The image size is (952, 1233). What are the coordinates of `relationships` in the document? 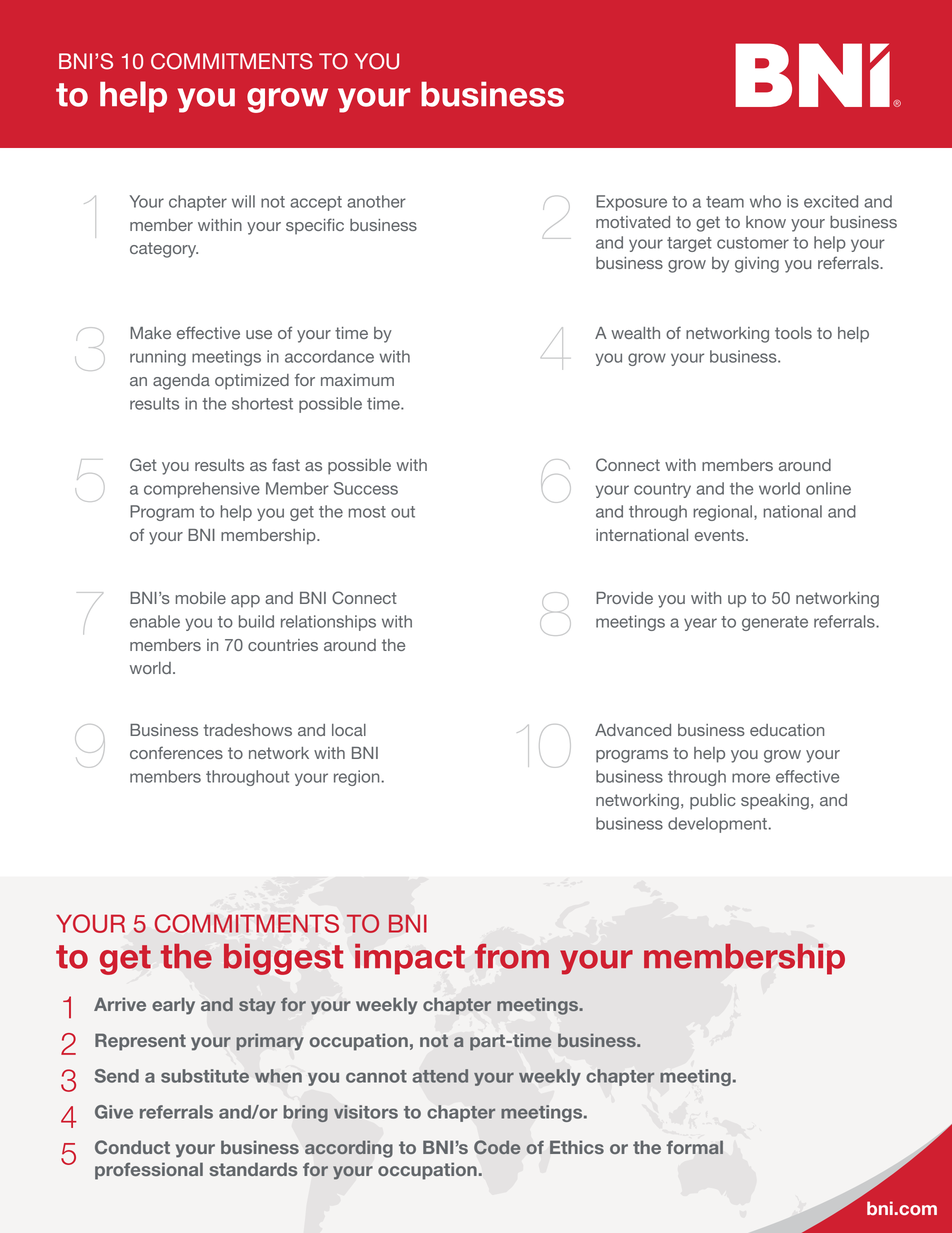 It's located at (328, 623).
